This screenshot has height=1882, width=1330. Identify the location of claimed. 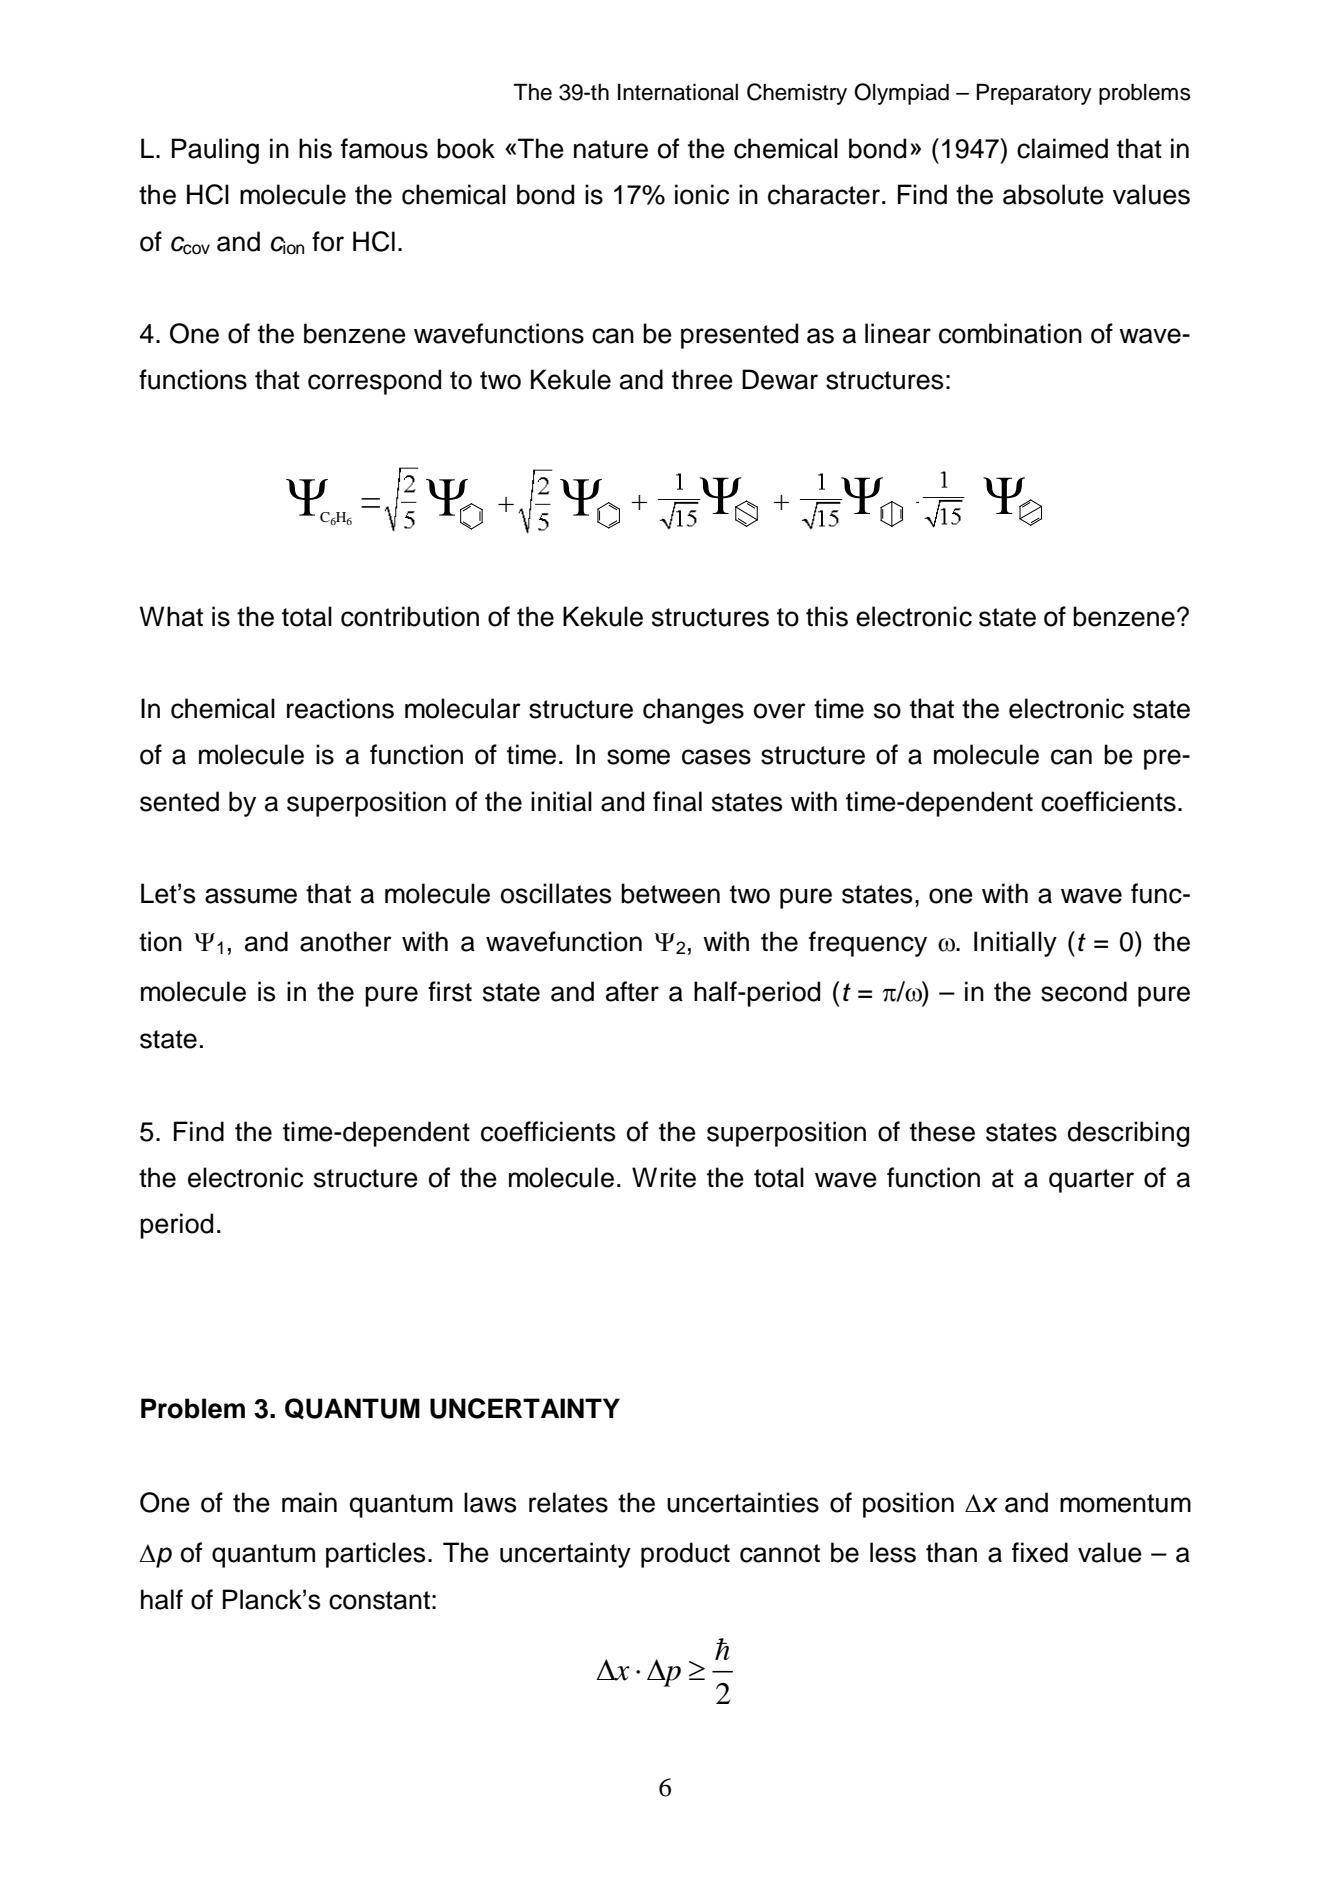
(1062, 148).
